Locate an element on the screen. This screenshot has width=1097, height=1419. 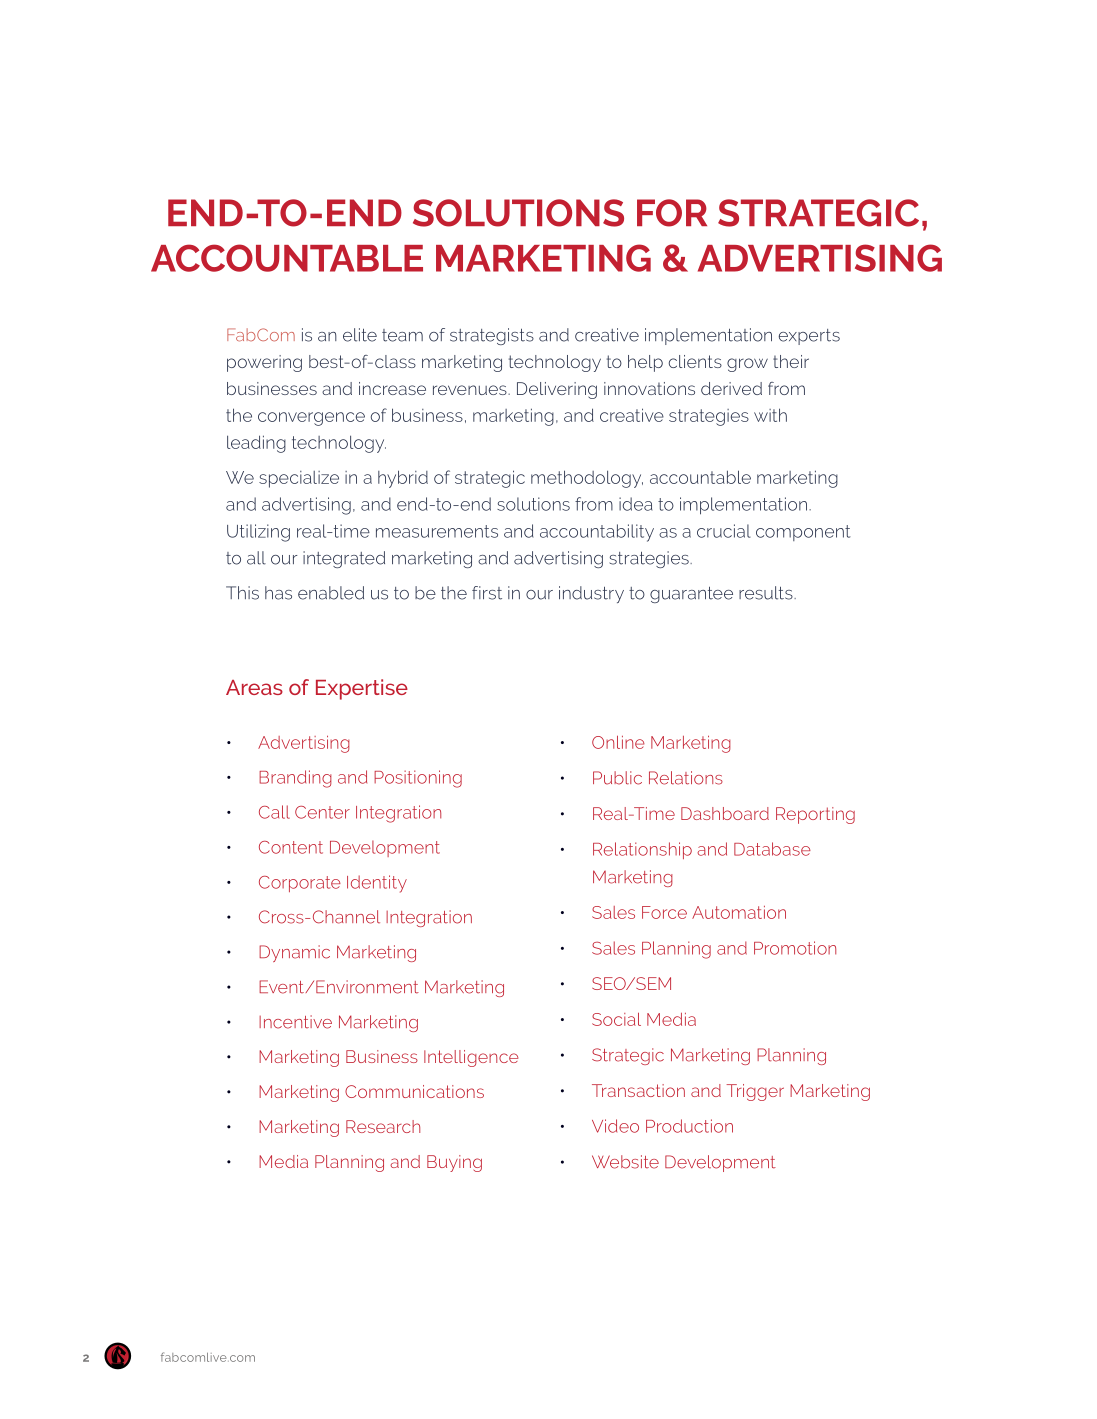
grow is located at coordinates (747, 365).
